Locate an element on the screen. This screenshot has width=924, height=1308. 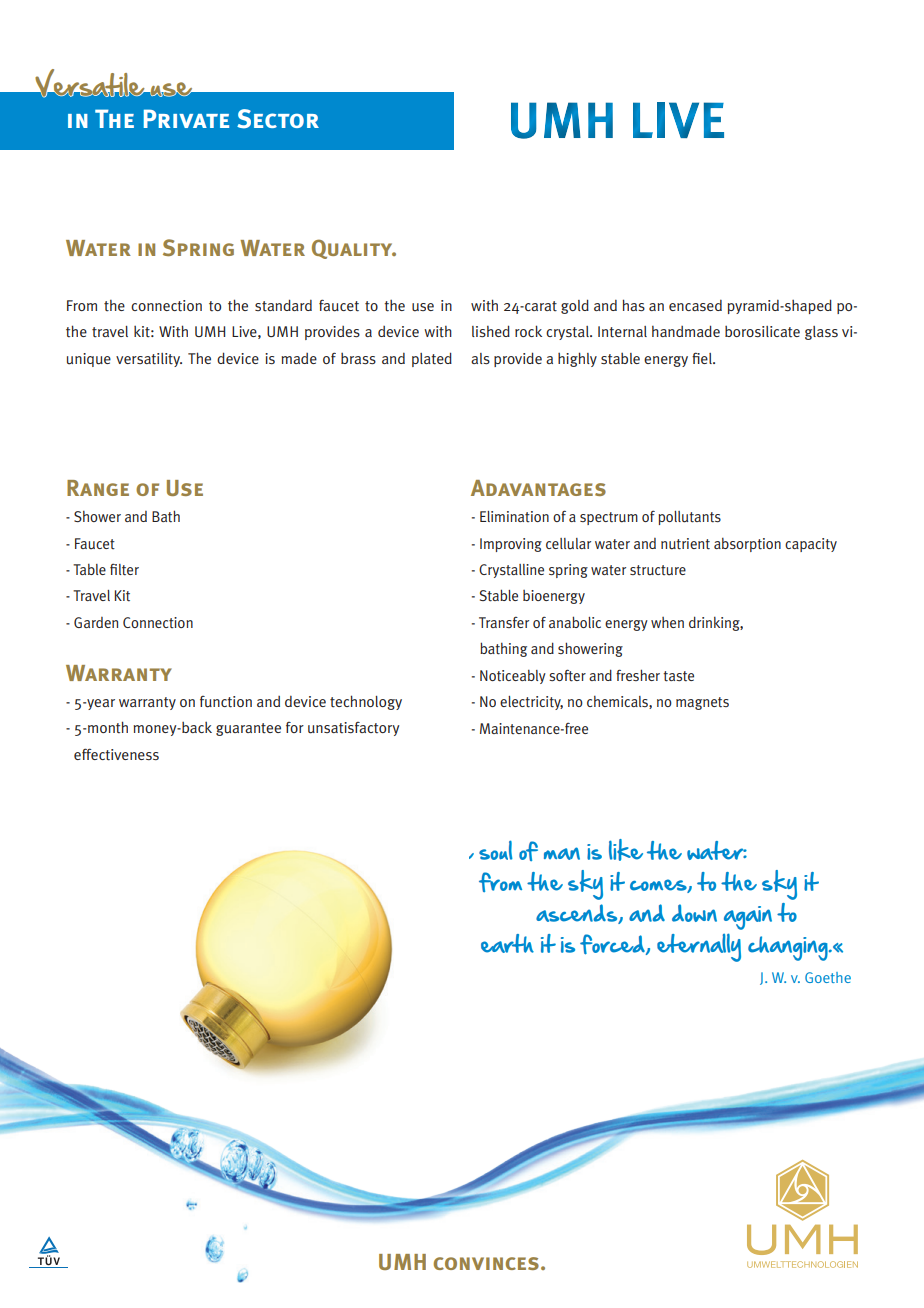
Private is located at coordinates (186, 118).
